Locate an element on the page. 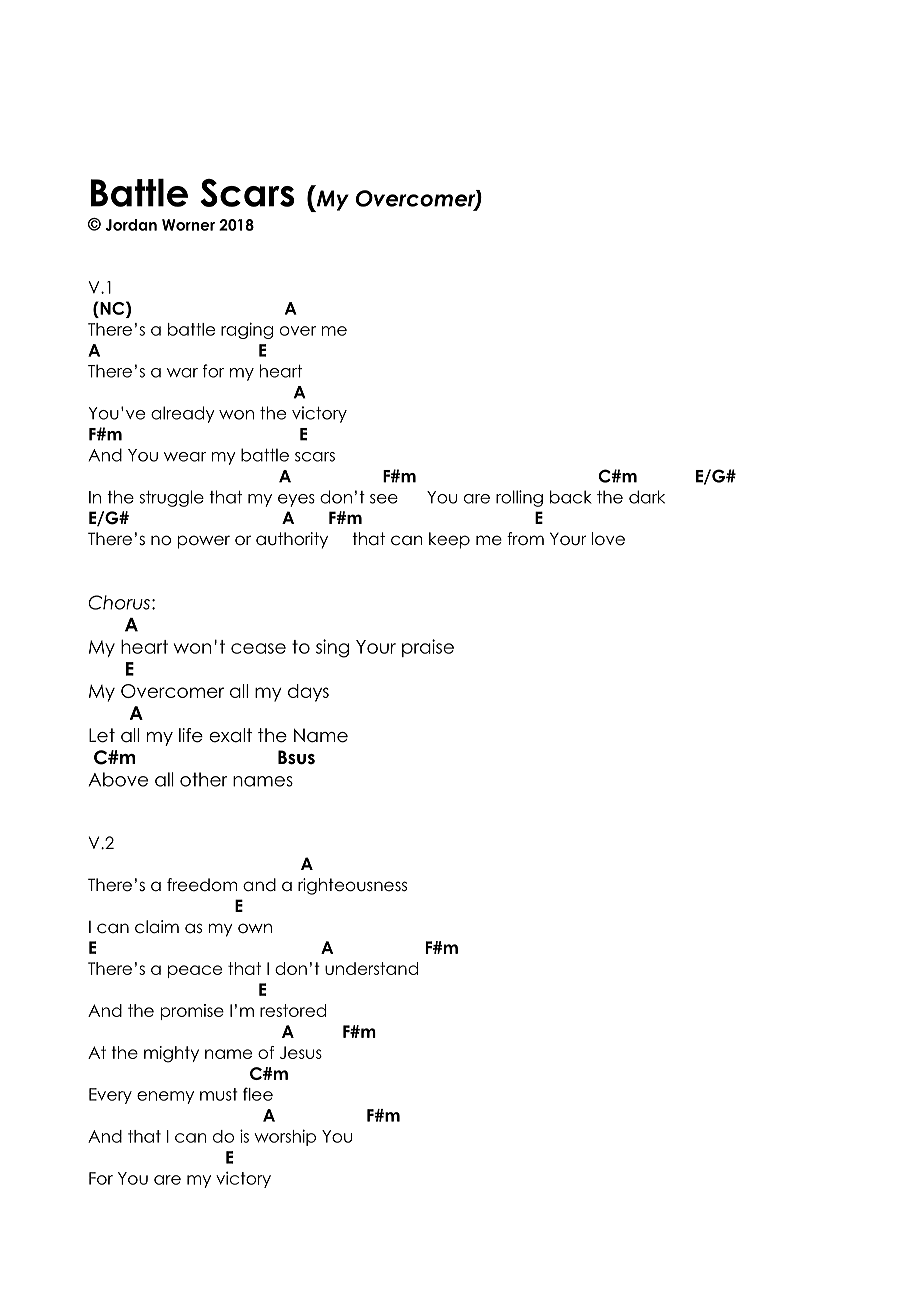  Jordan is located at coordinates (131, 225).
